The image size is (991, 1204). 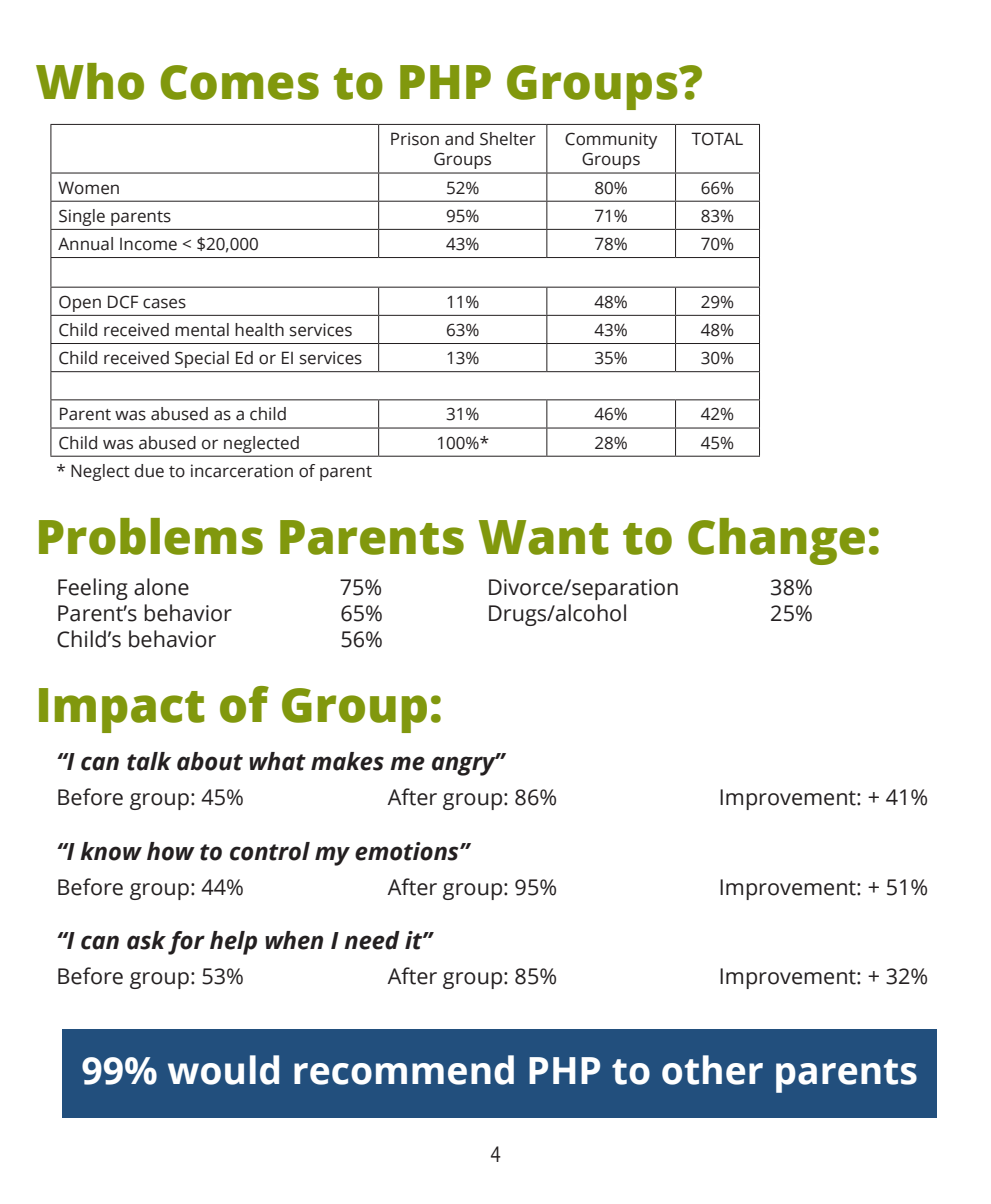 What do you see at coordinates (202, 330) in the screenshot?
I see `mental` at bounding box center [202, 330].
